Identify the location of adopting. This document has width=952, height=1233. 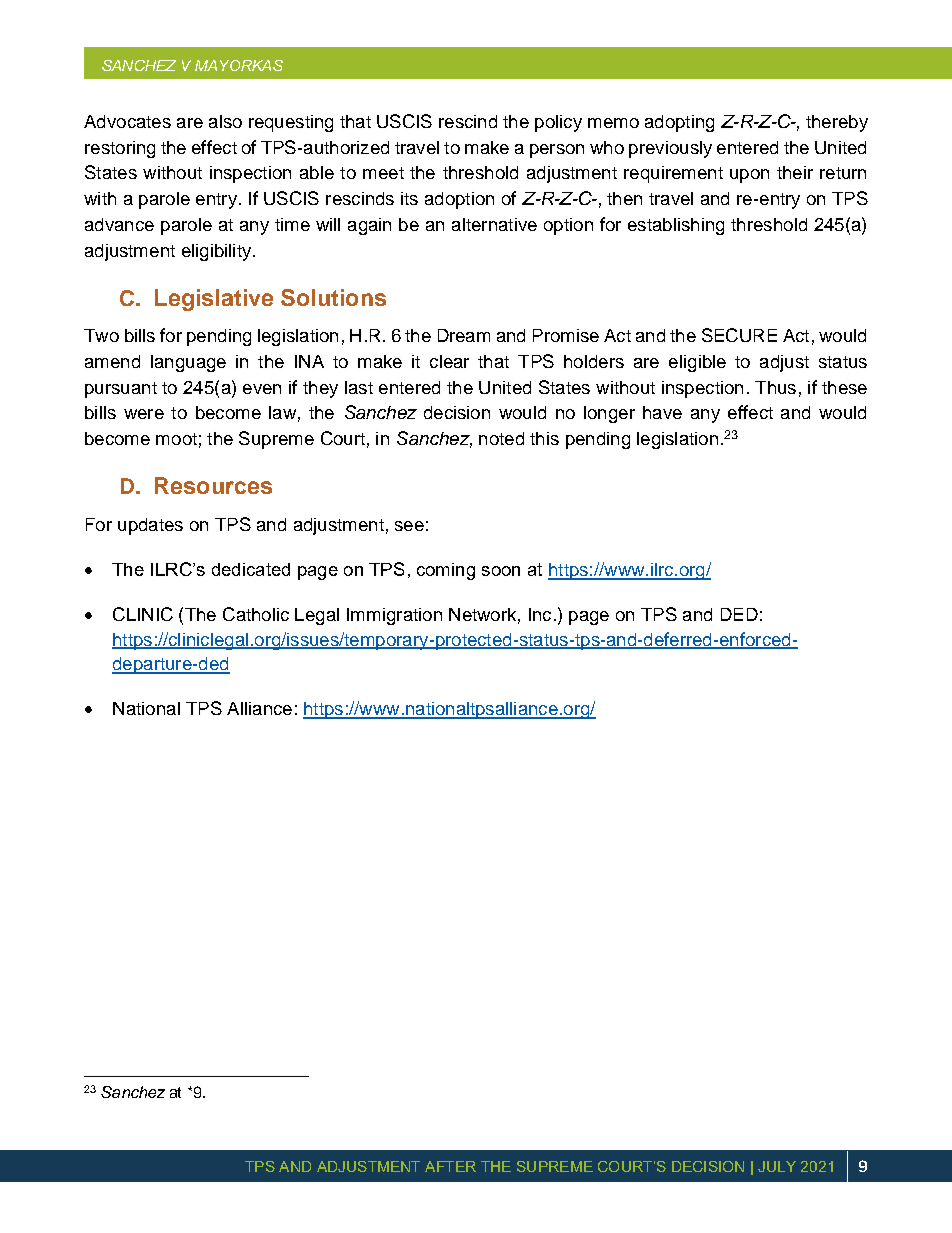
(679, 123).
